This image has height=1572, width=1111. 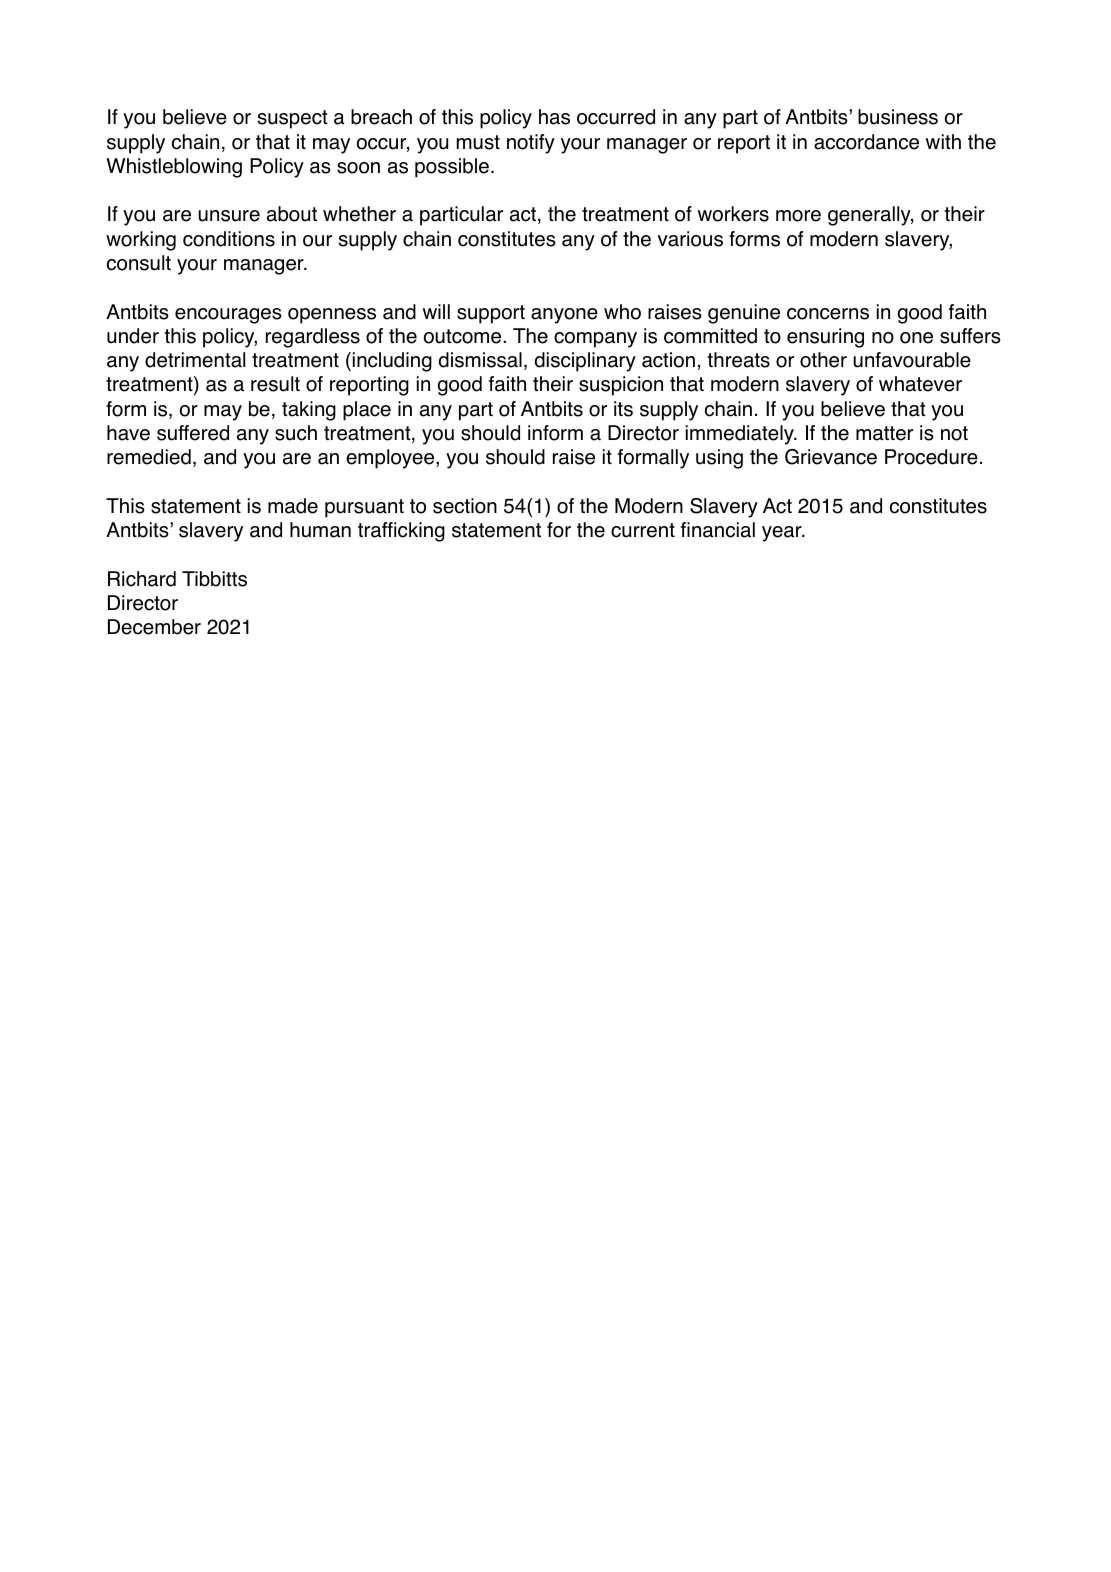 I want to click on notify, so click(x=531, y=144).
